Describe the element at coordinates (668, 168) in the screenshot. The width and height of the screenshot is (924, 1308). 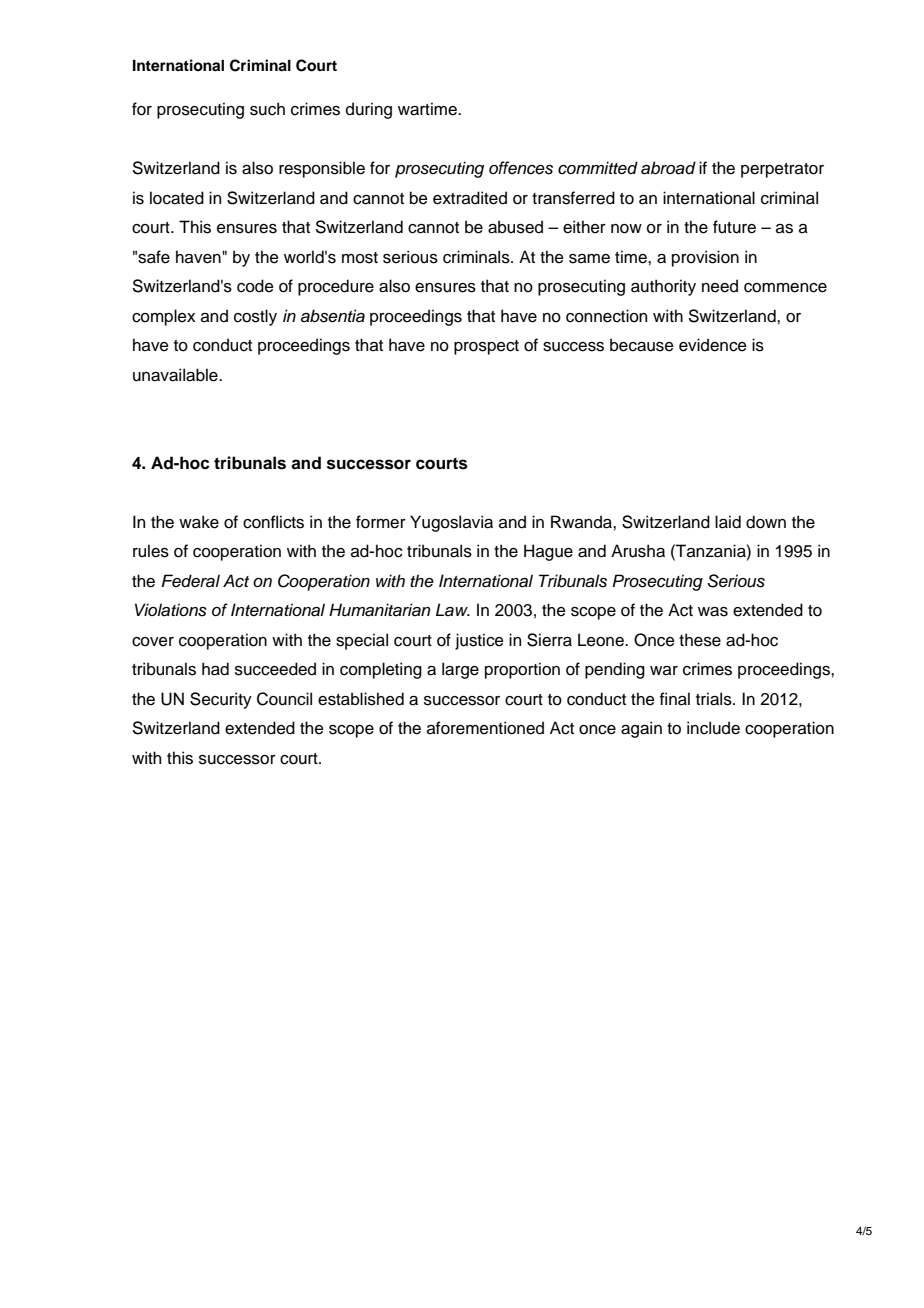
I see `abroad` at that location.
